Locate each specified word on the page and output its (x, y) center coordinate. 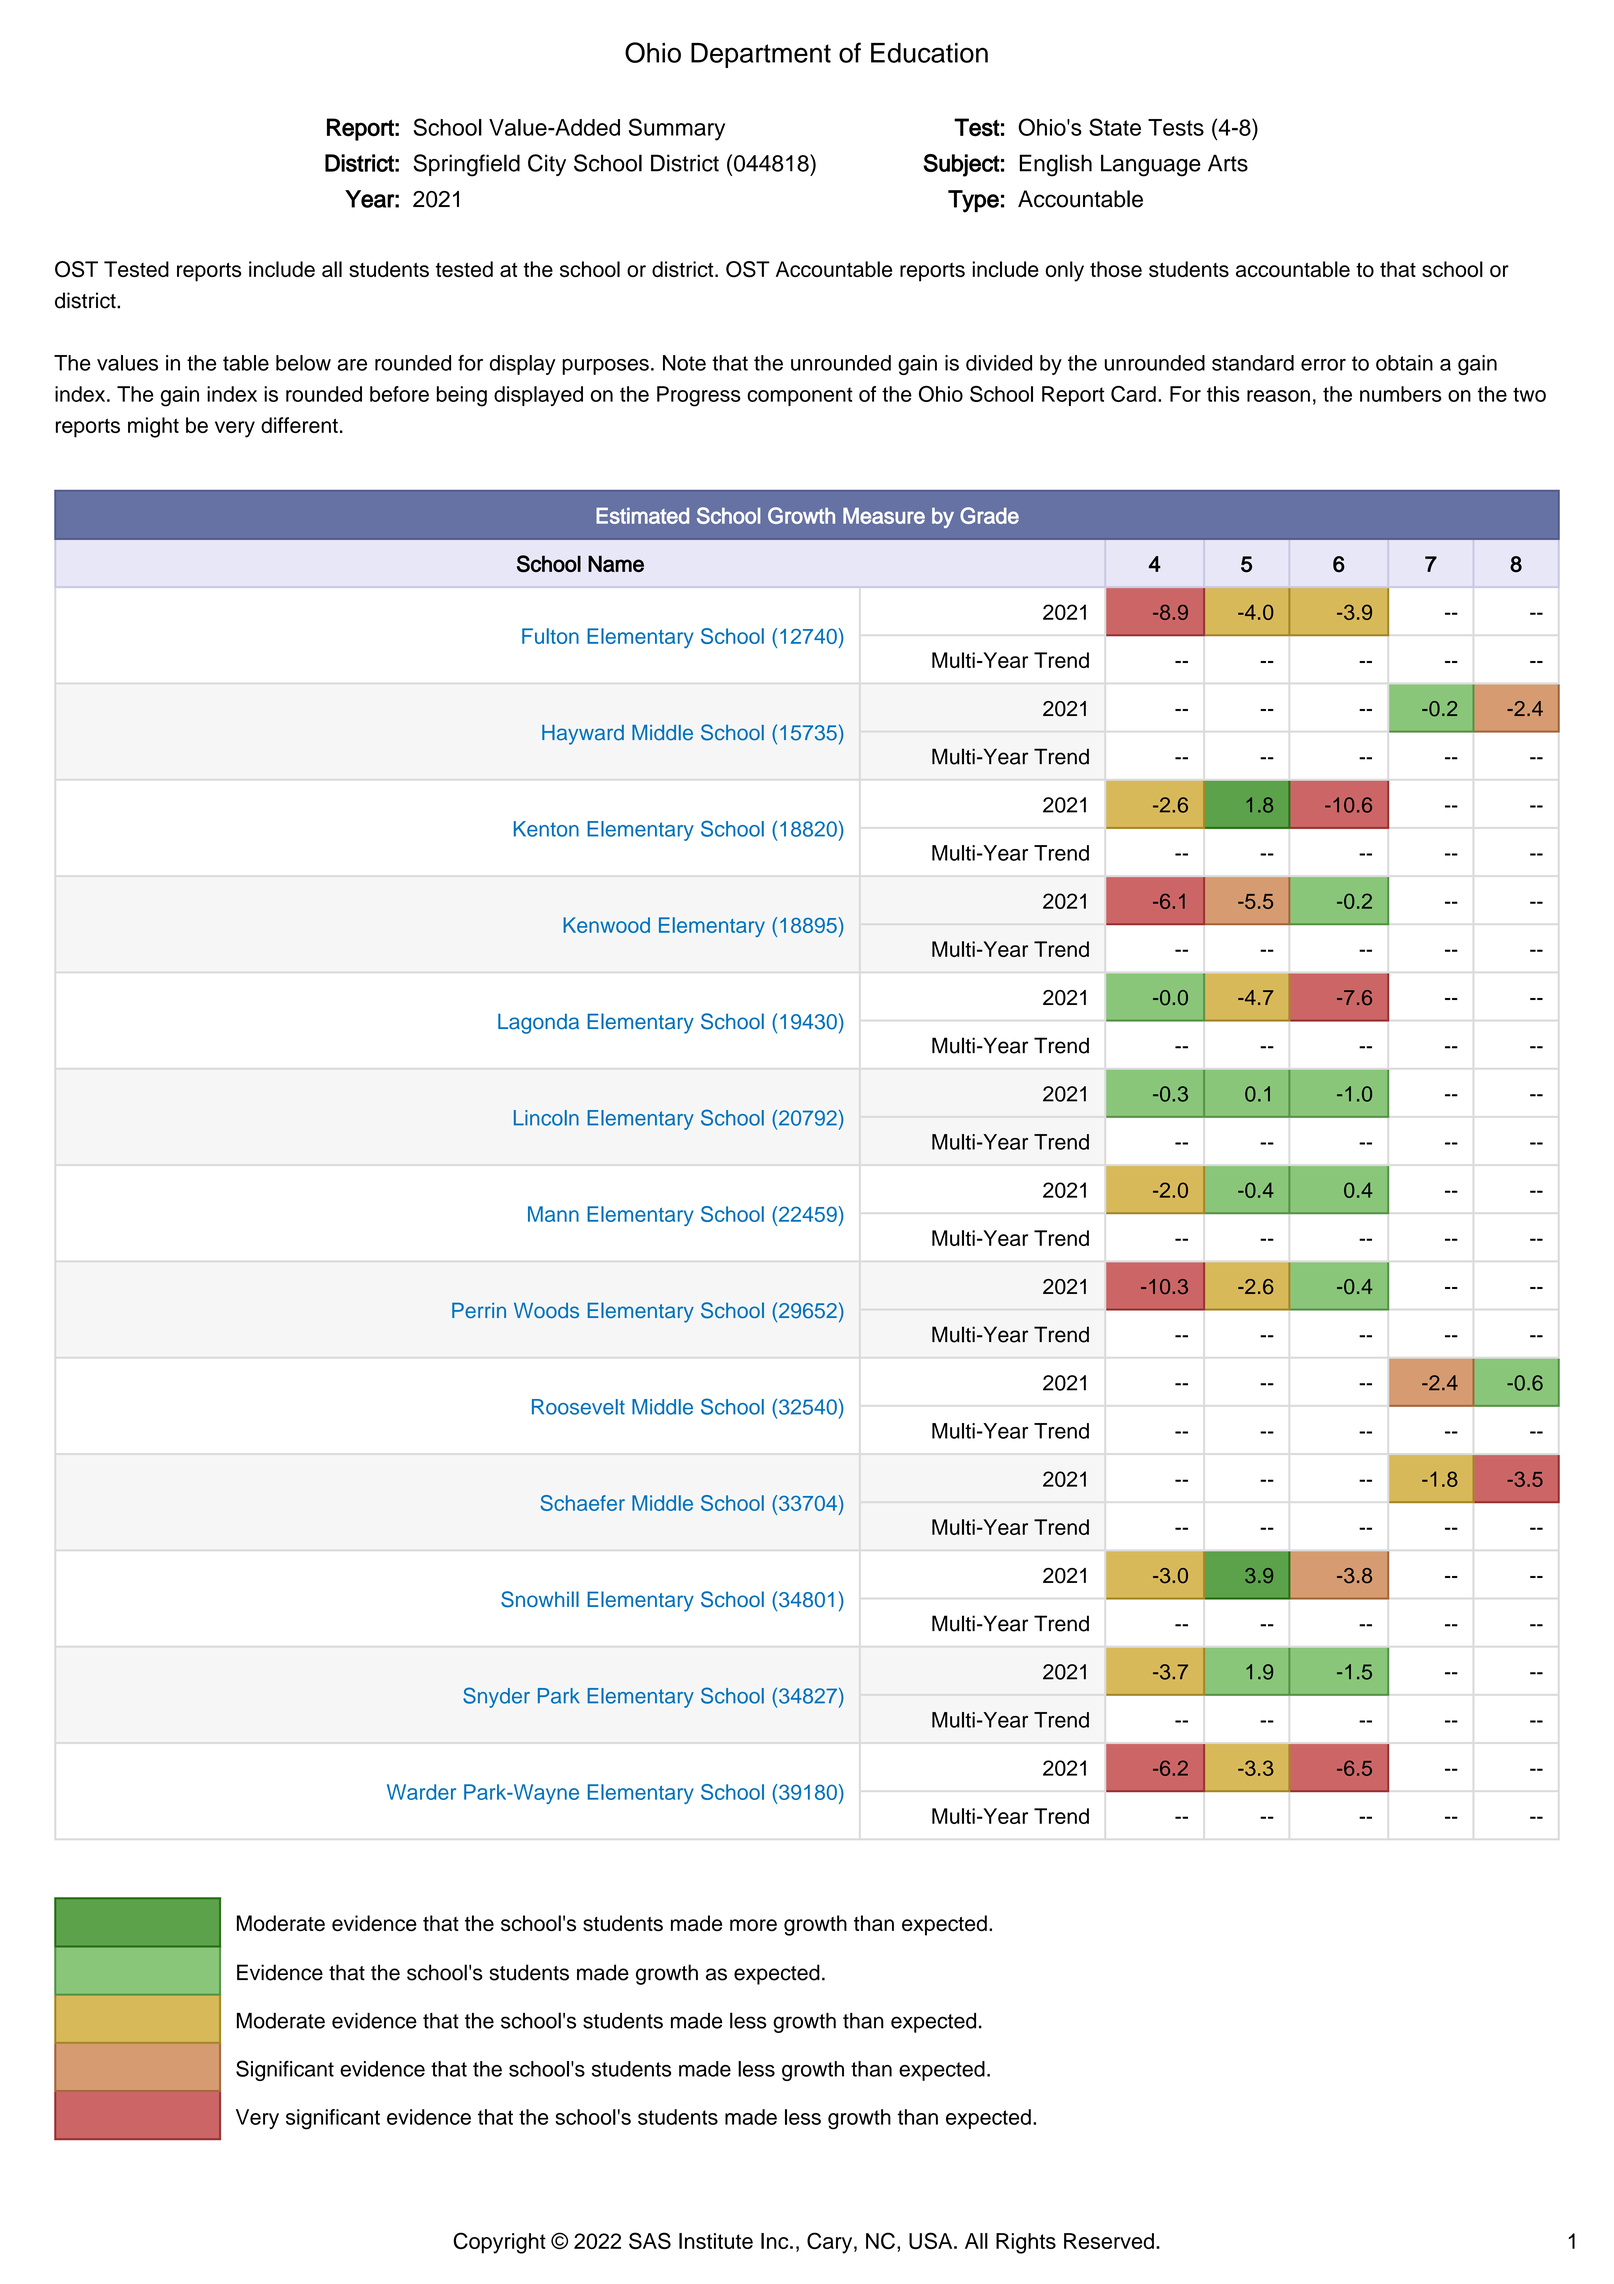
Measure (884, 516)
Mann (553, 1214)
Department (761, 55)
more (753, 1925)
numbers (1401, 394)
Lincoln (546, 1118)
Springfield (466, 165)
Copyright (499, 2243)
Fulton (550, 636)
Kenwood (606, 925)
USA (932, 2240)
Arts (1228, 163)
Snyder (496, 1697)
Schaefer (582, 1503)
